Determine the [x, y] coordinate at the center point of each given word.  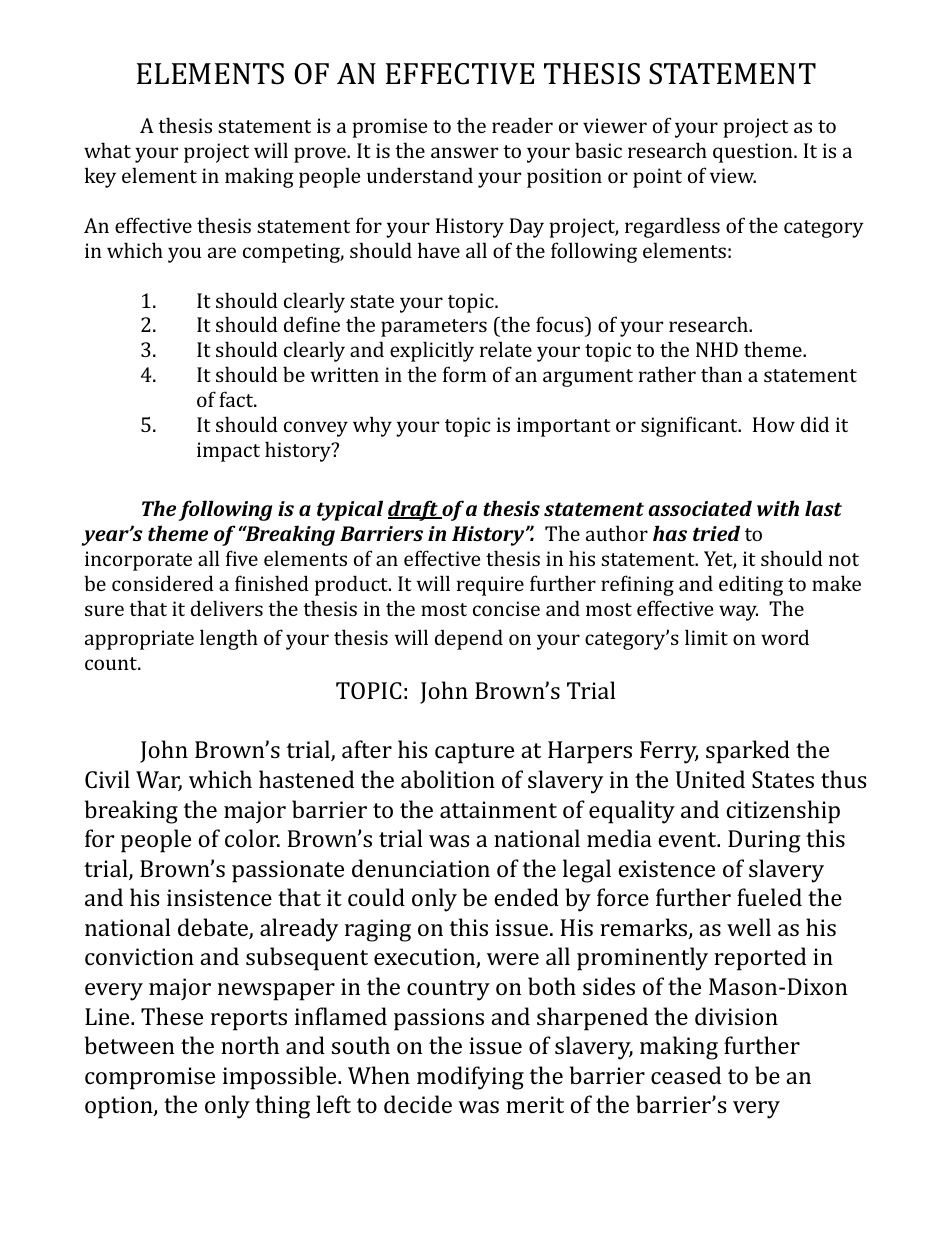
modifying [470, 1078]
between [129, 1045]
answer [464, 152]
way [738, 613]
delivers [227, 608]
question [754, 153]
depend [469, 639]
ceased [686, 1075]
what [107, 150]
